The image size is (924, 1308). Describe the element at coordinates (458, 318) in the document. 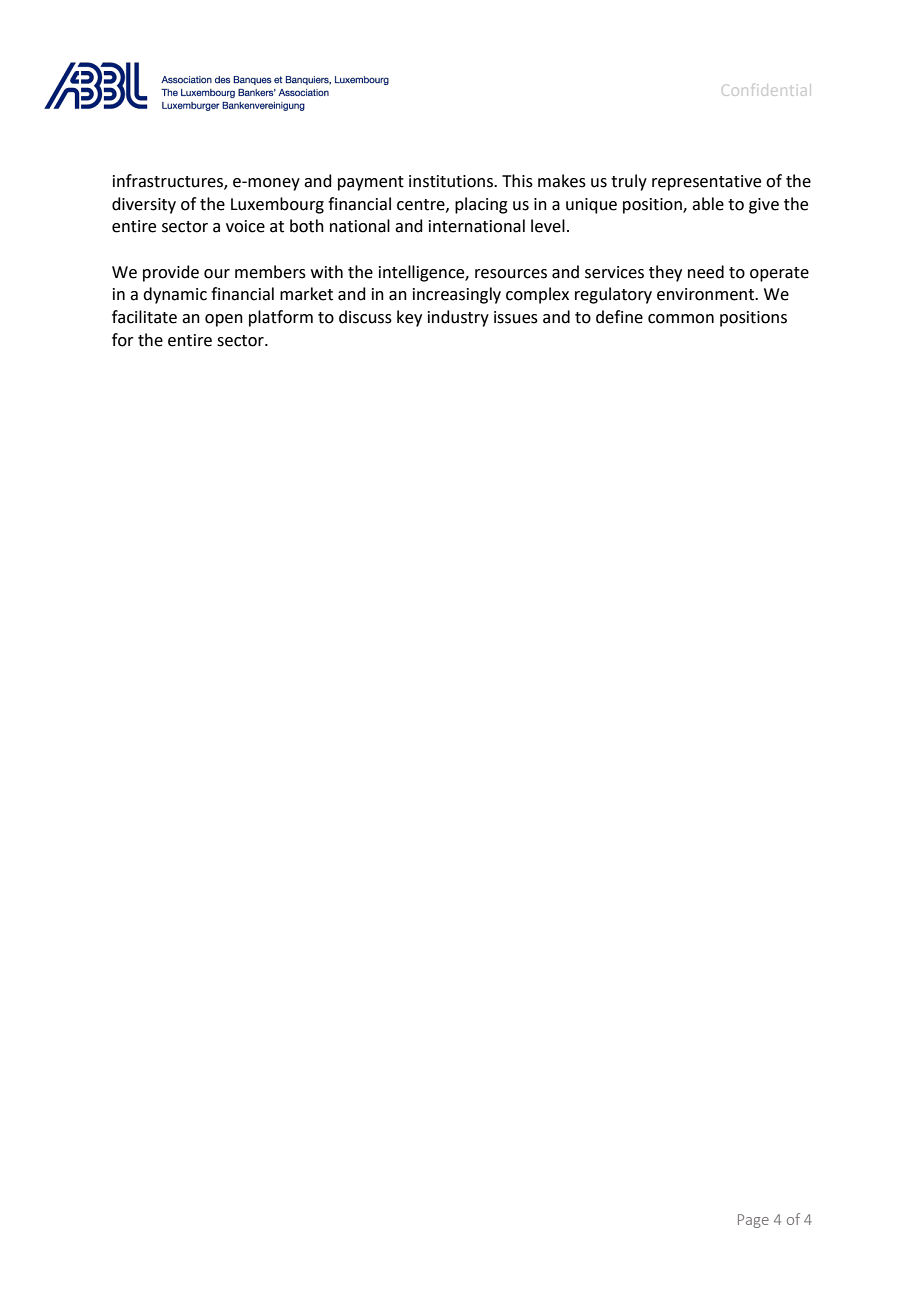

I see `industry` at that location.
